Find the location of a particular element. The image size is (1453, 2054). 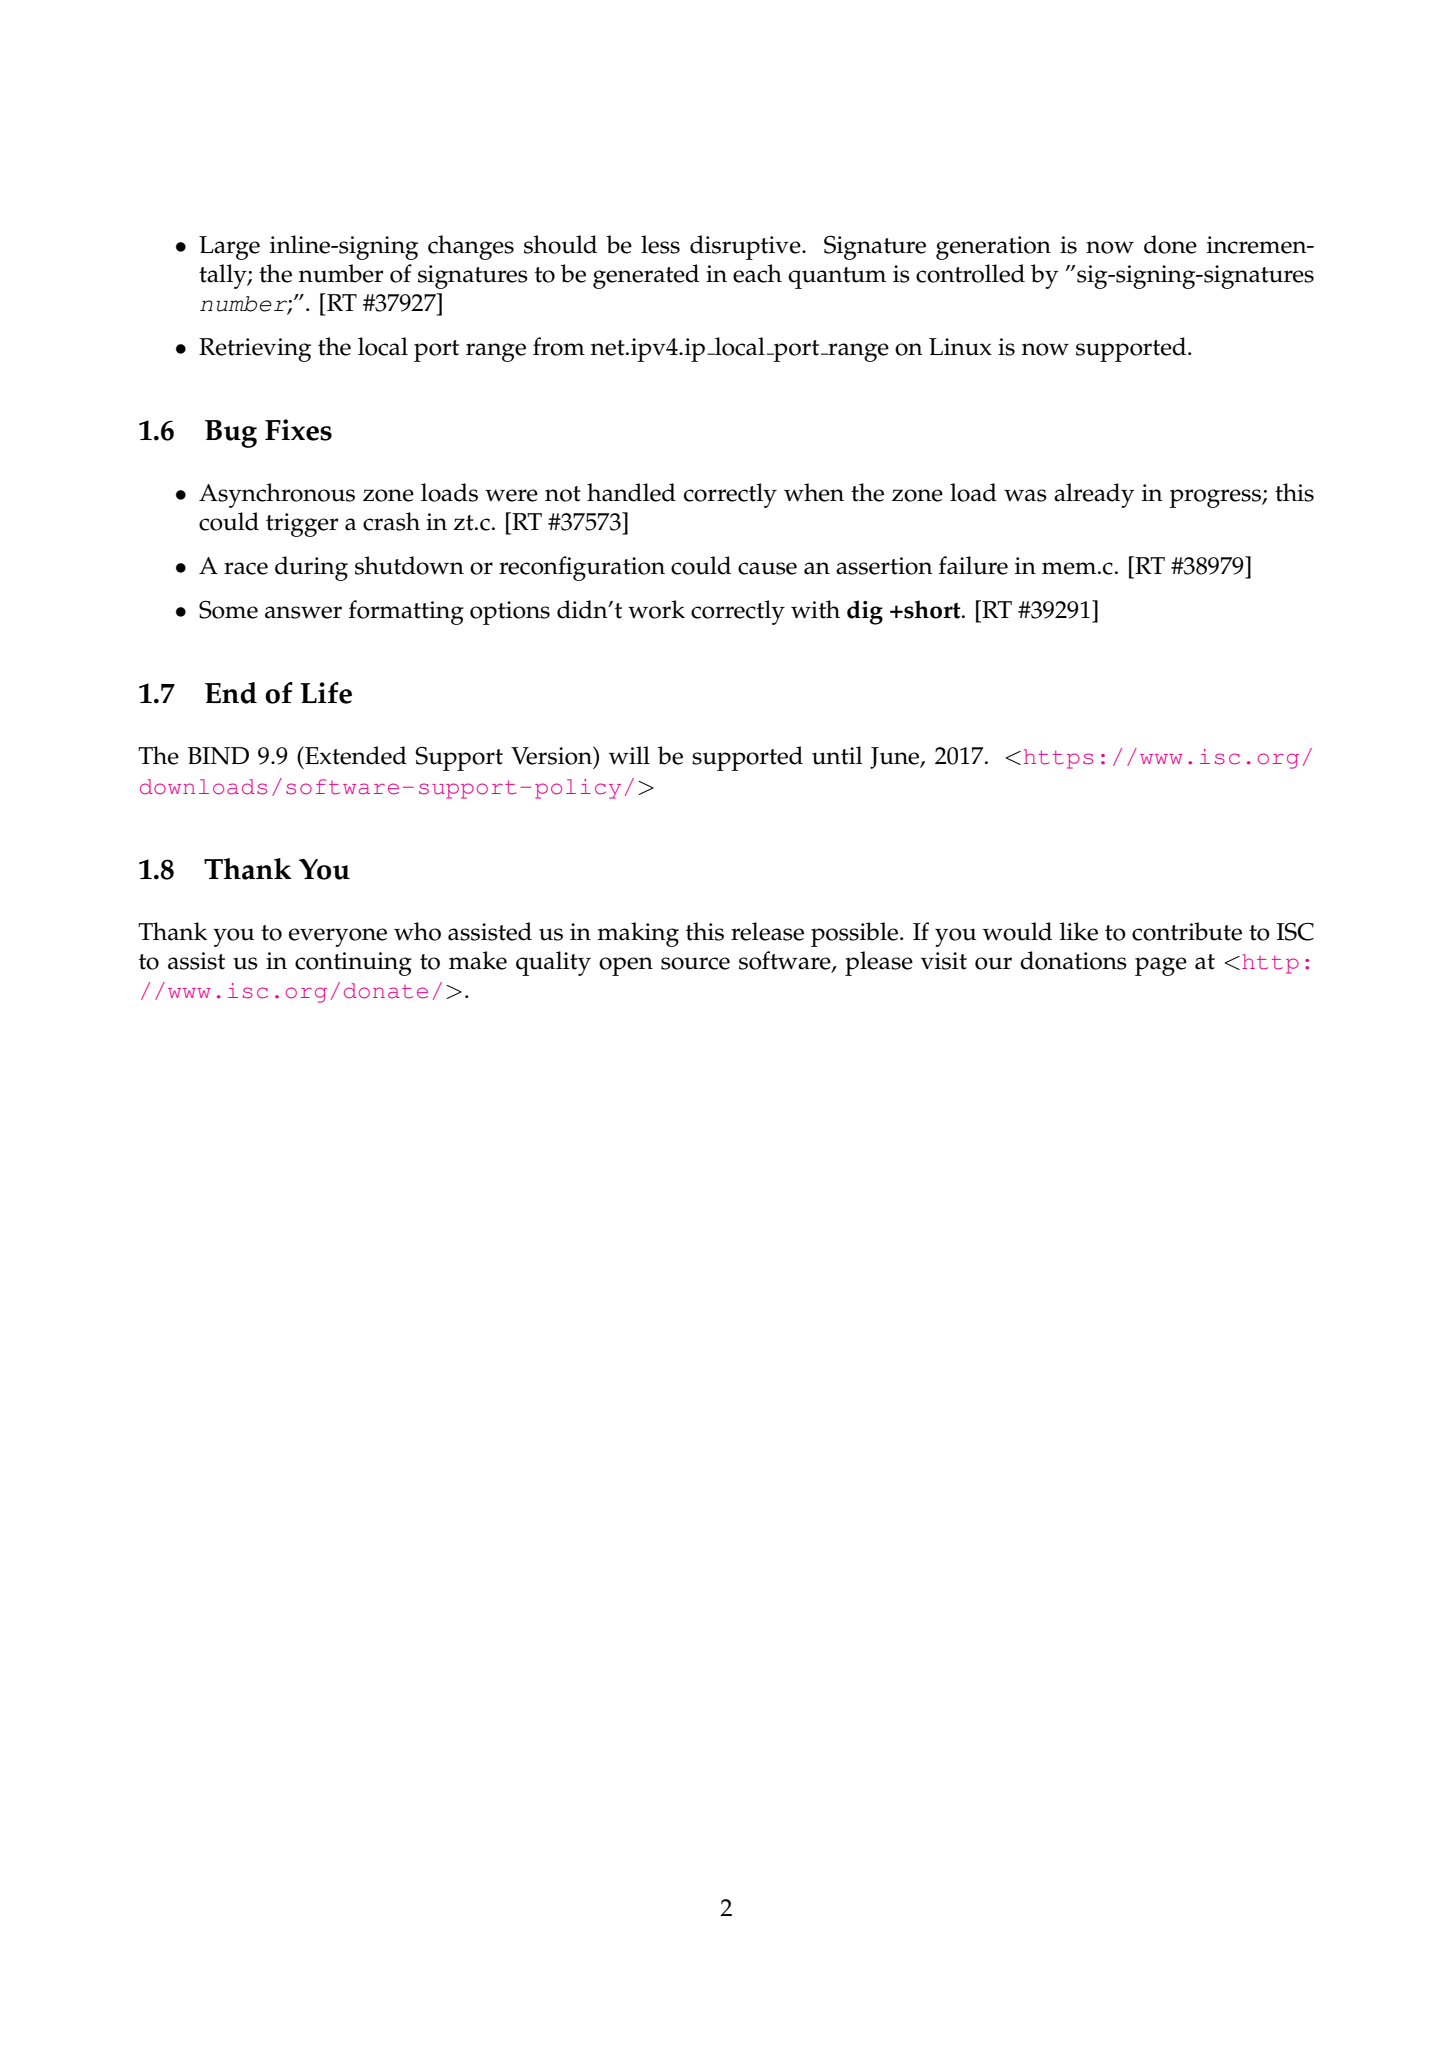

work is located at coordinates (656, 609).
